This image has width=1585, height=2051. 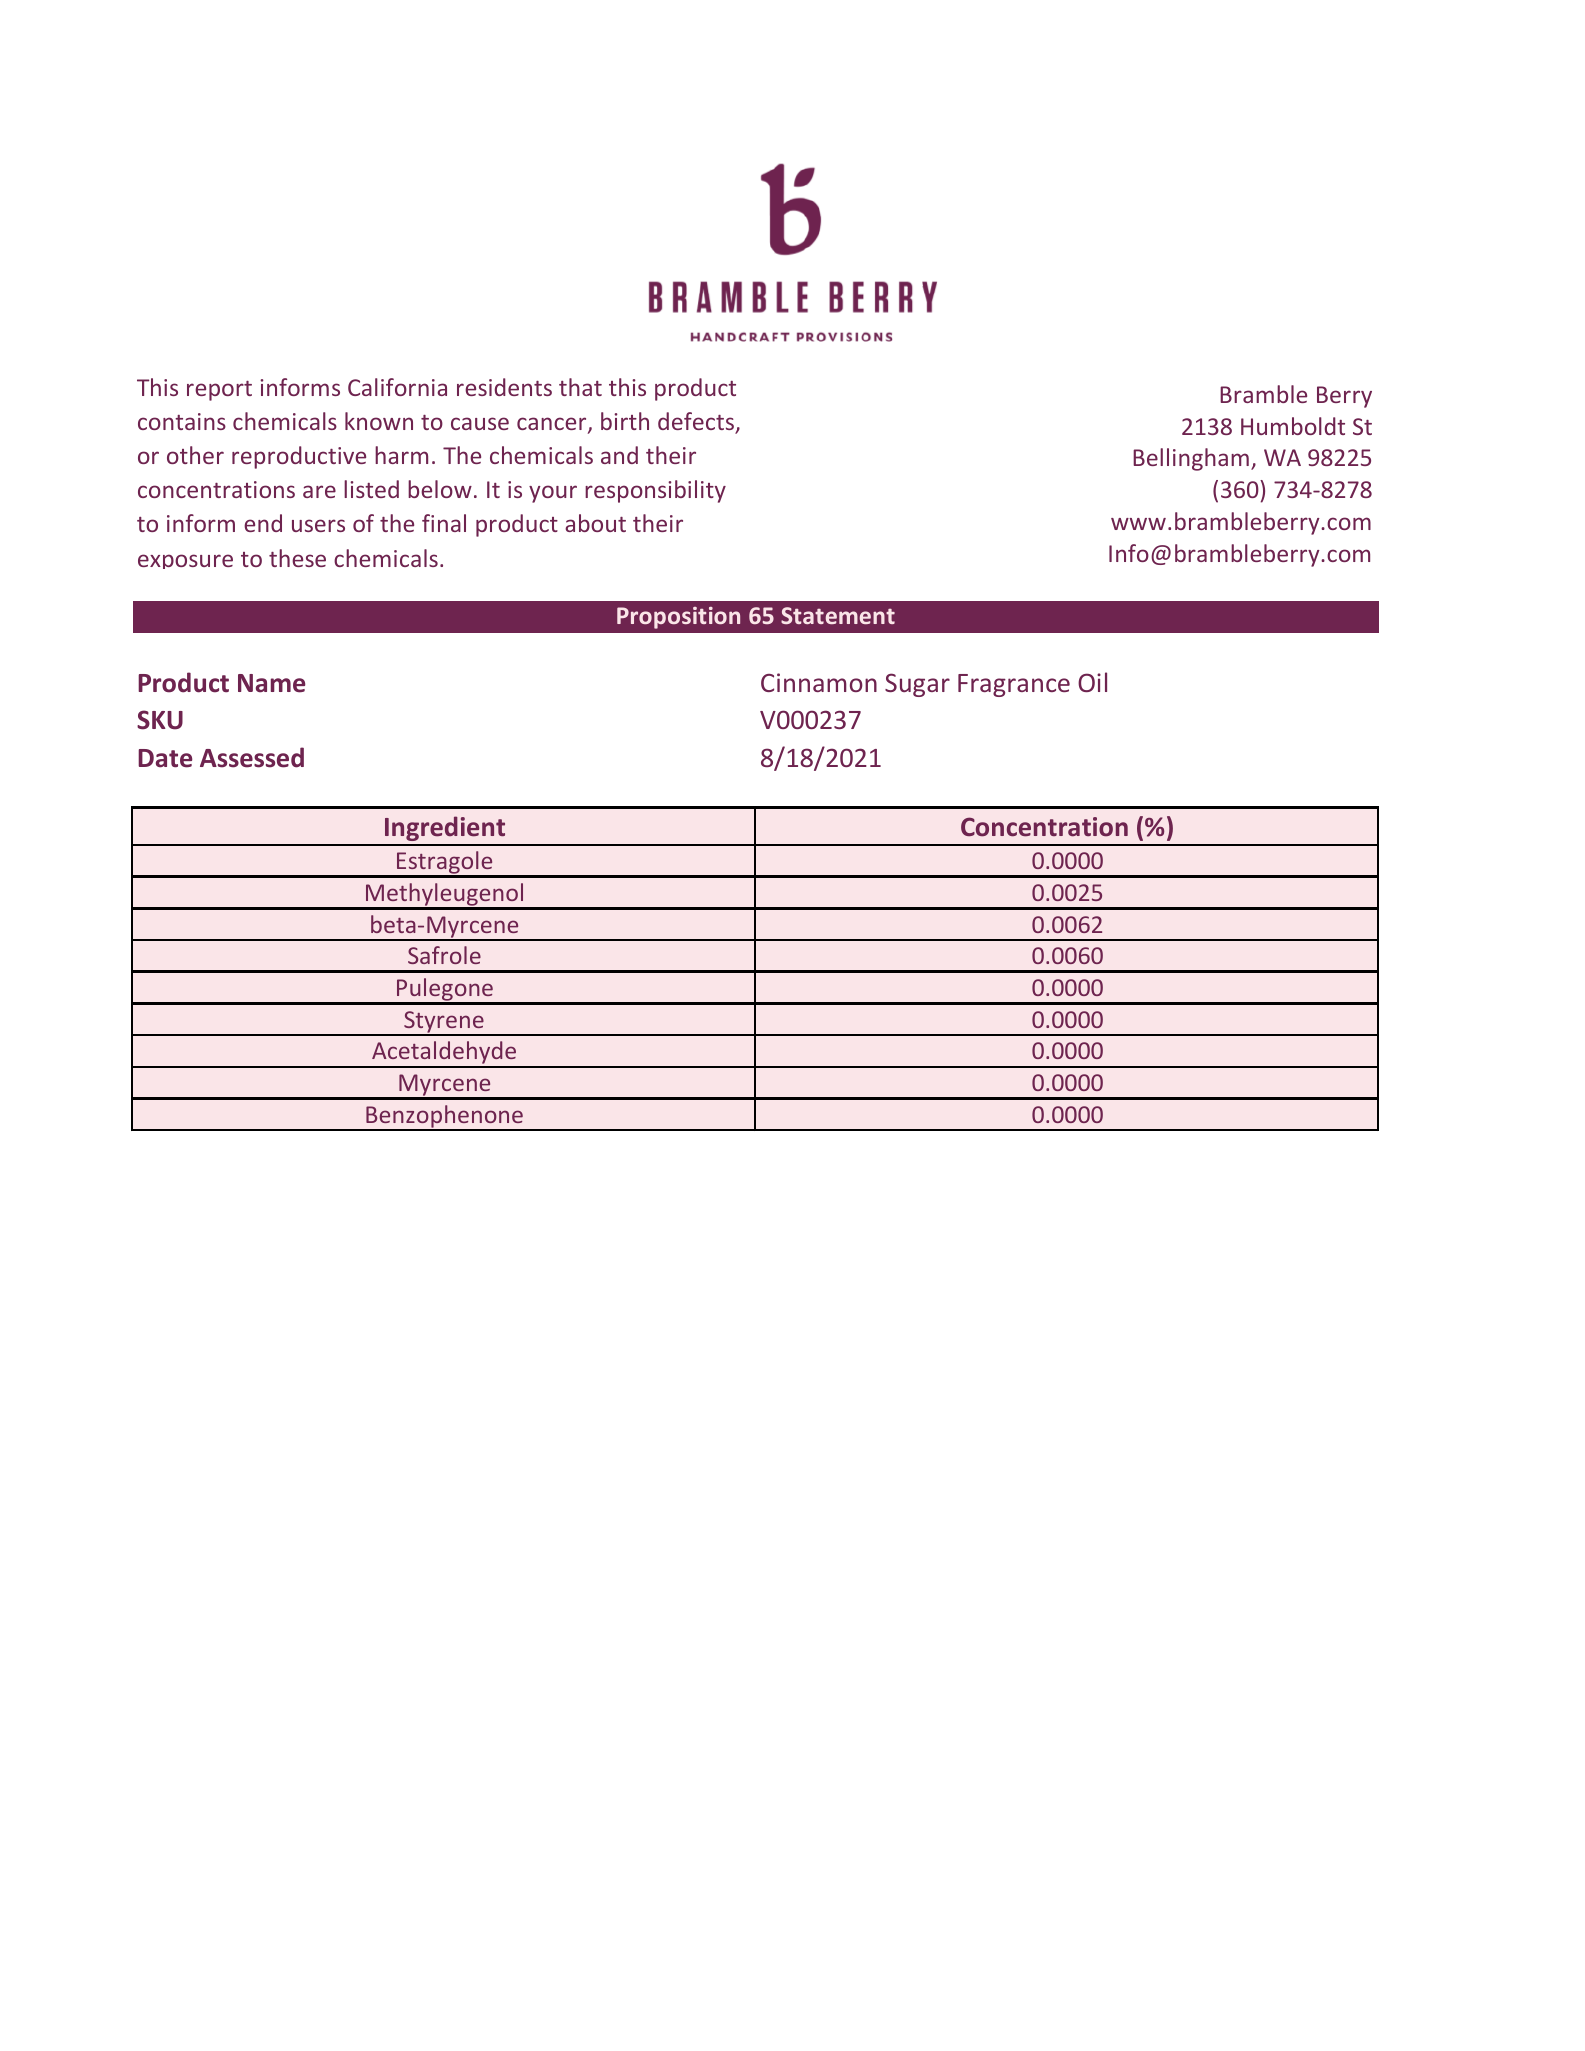 What do you see at coordinates (444, 1117) in the image?
I see `Benzophenone` at bounding box center [444, 1117].
